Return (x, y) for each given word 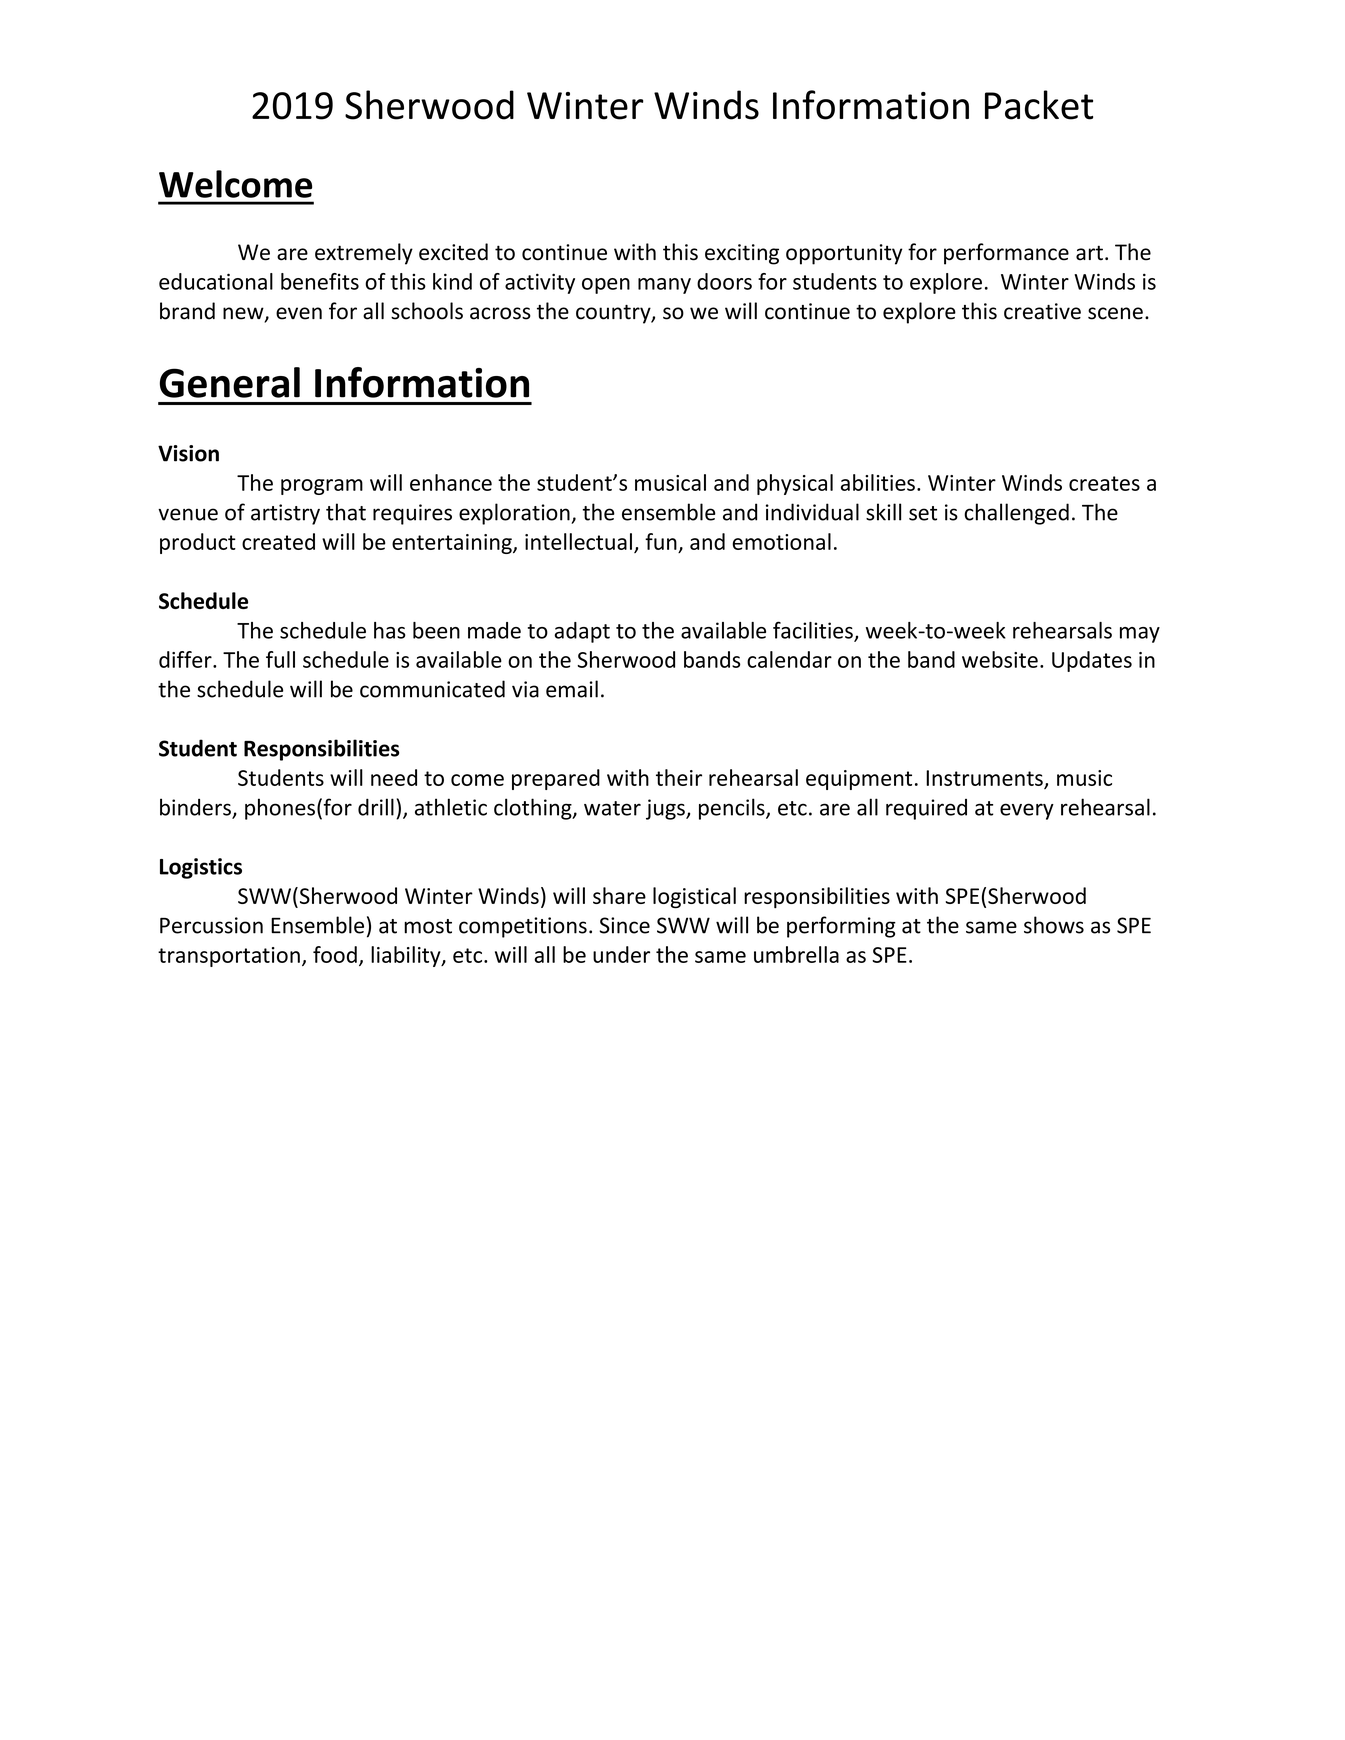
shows (1054, 925)
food (335, 954)
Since (624, 925)
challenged (1016, 514)
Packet (1039, 105)
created (278, 541)
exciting (742, 254)
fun (661, 541)
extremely (364, 254)
